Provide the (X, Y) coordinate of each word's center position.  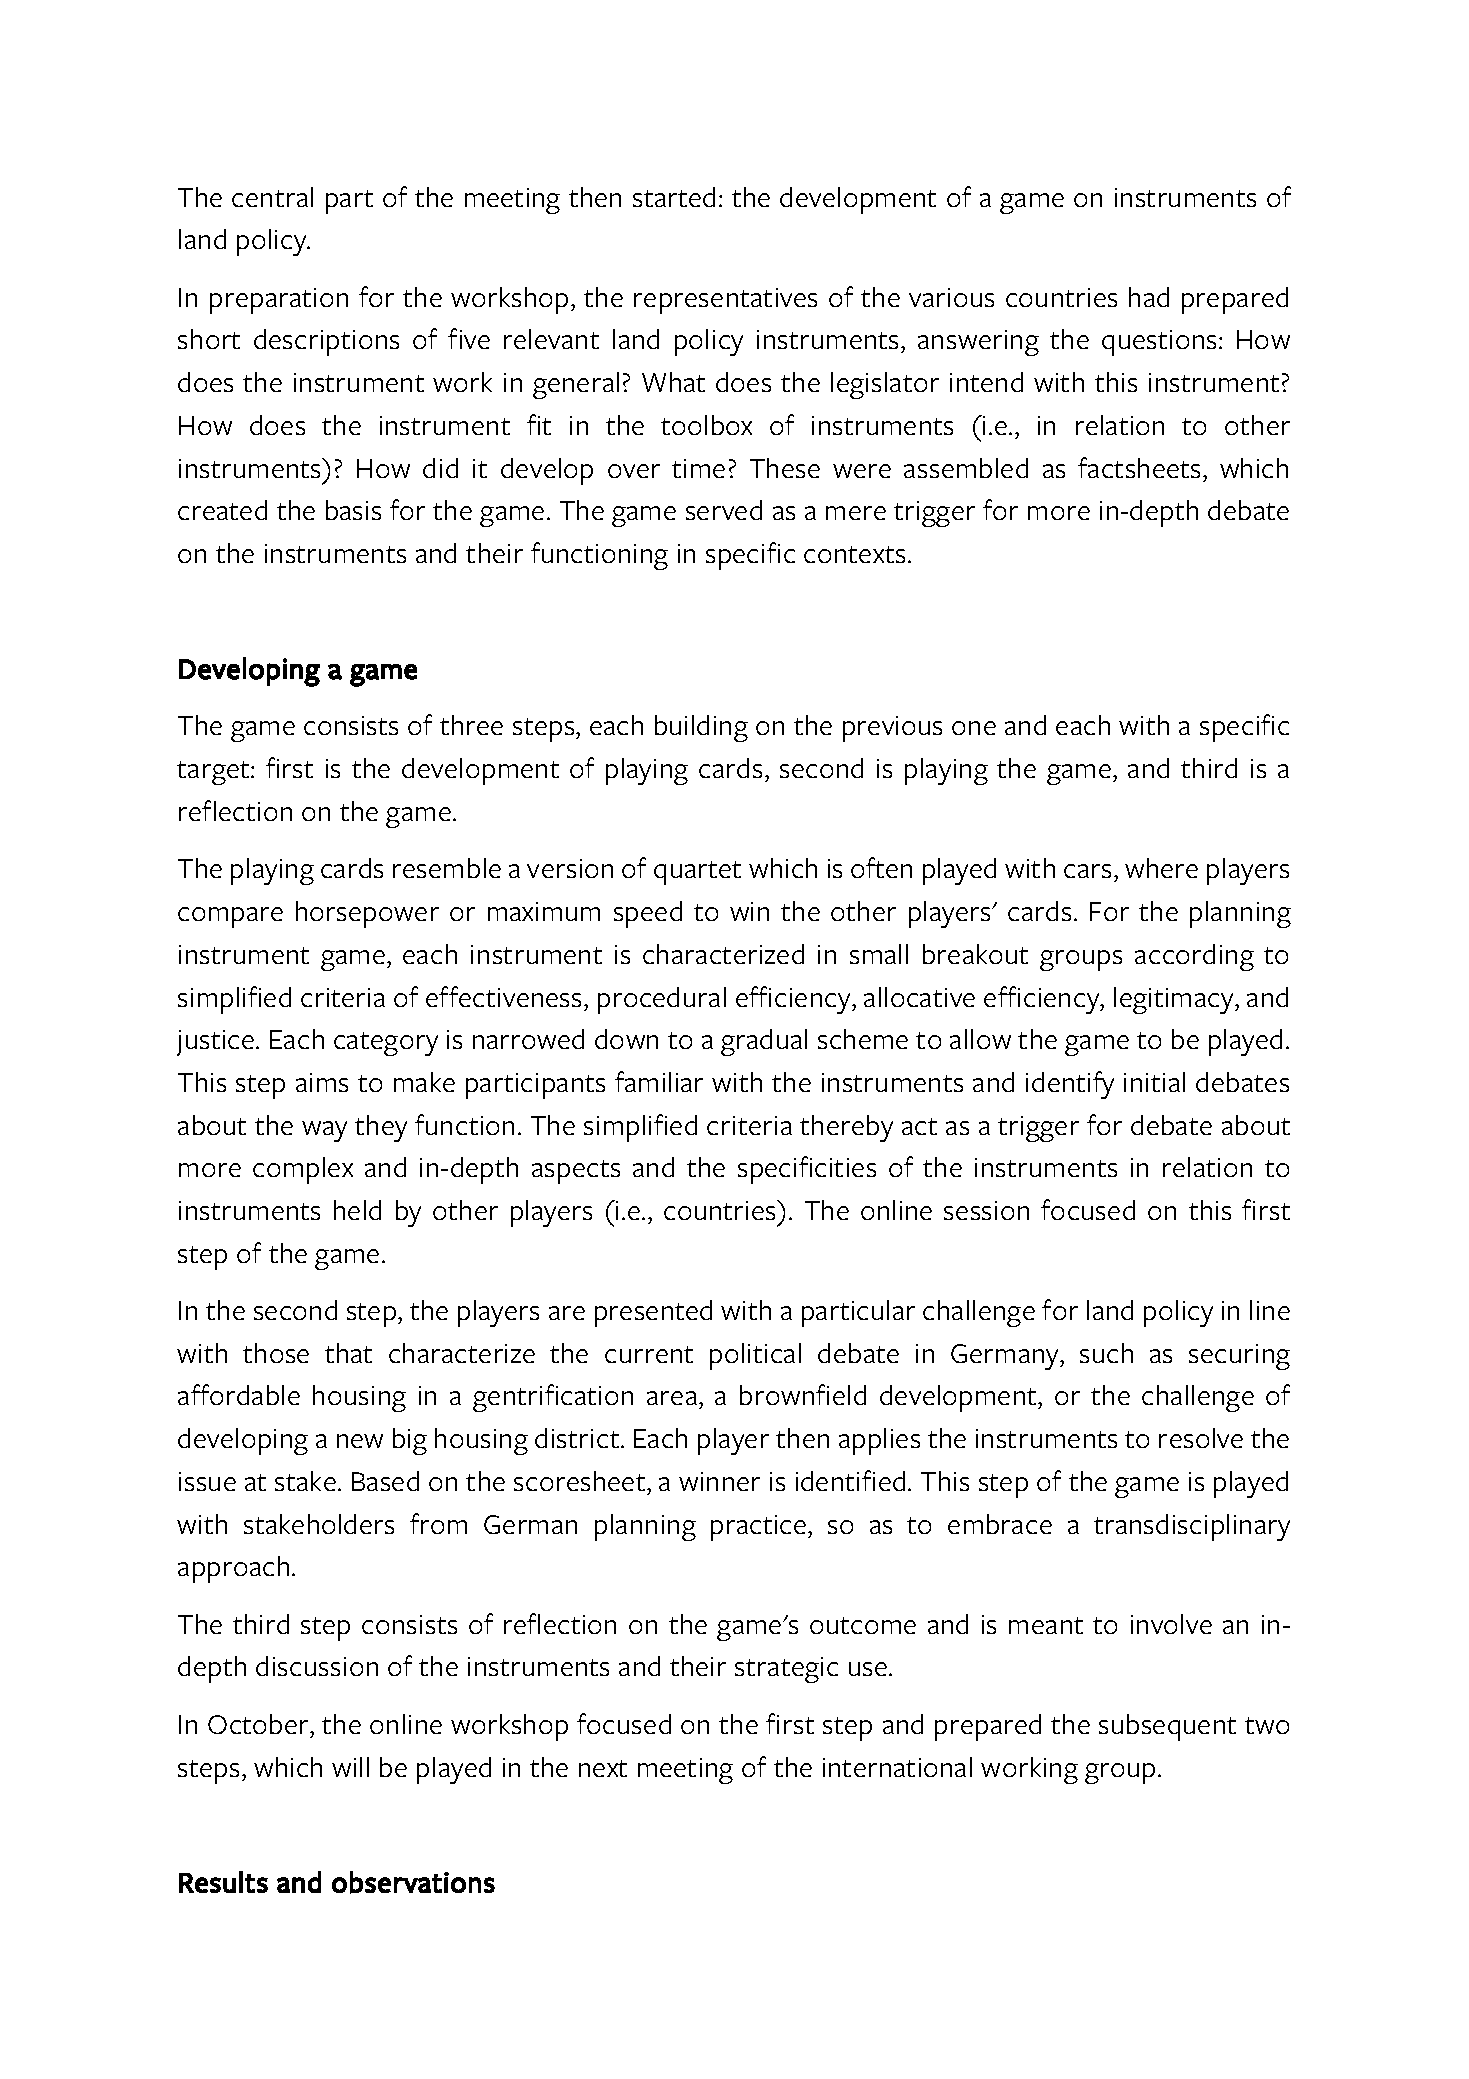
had (1149, 297)
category (386, 1044)
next (603, 1768)
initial (1154, 1082)
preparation (279, 301)
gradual (764, 1042)
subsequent (1167, 1727)
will (350, 1767)
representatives (725, 301)
